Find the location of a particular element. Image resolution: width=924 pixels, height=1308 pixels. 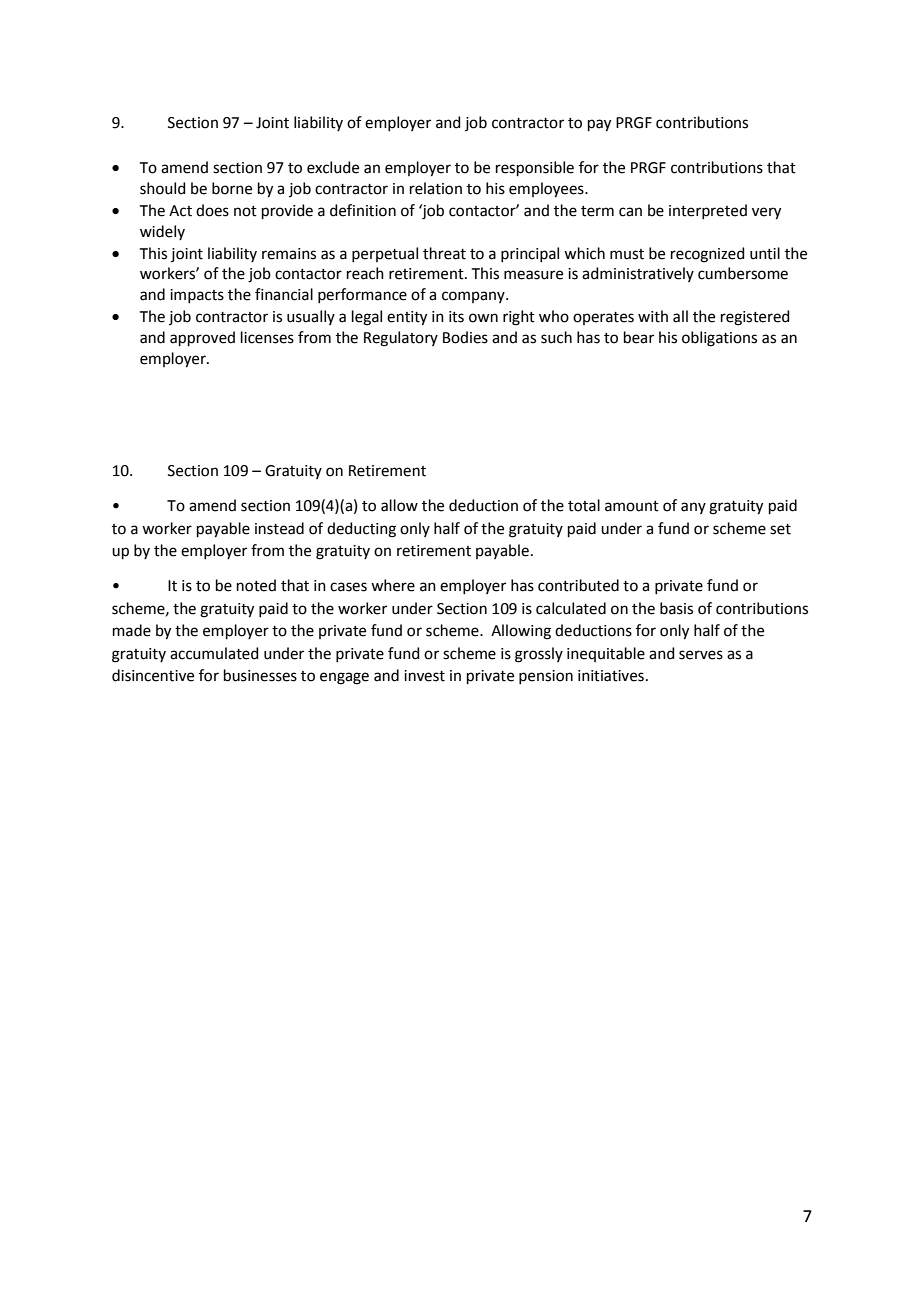

Bodies is located at coordinates (465, 337).
